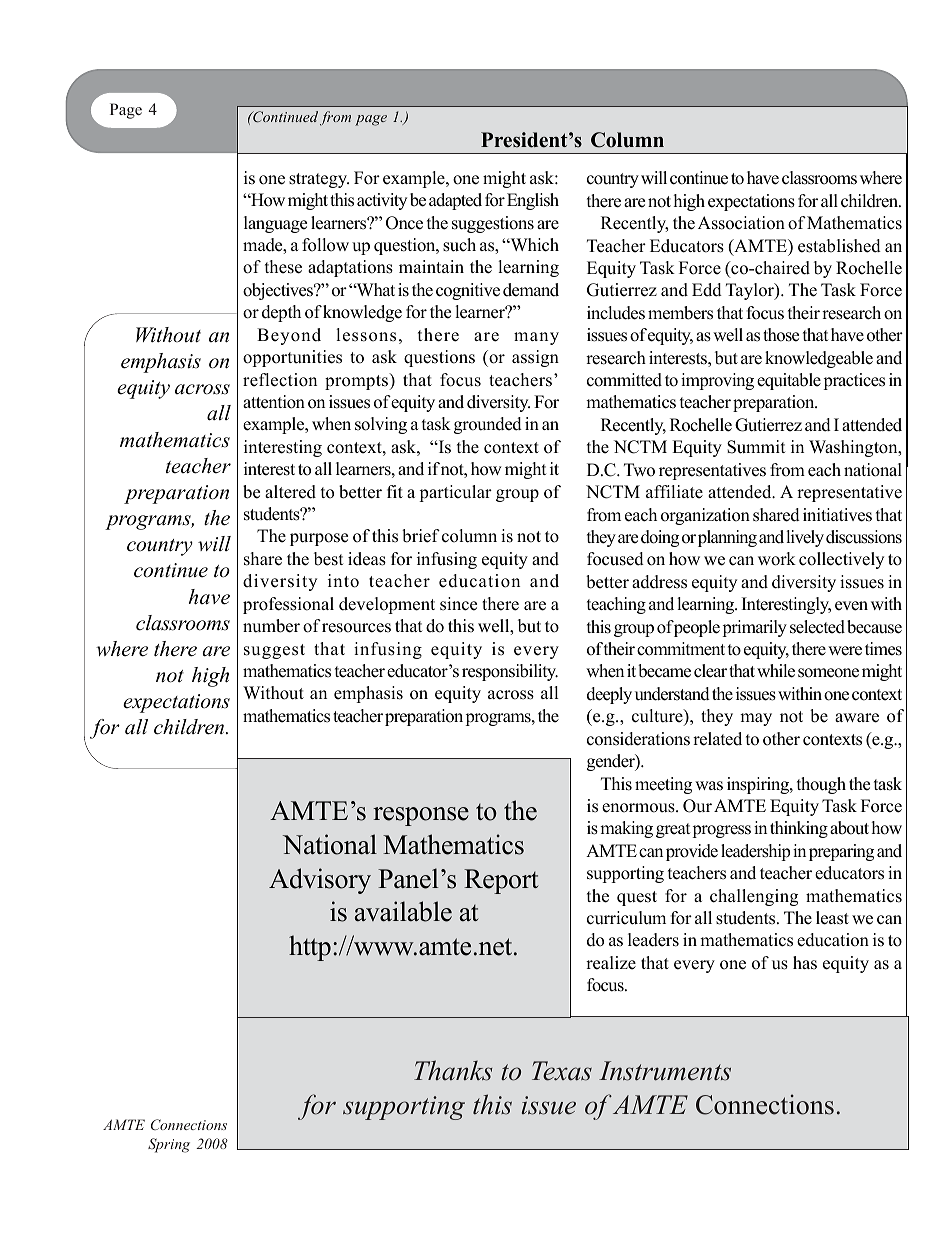 This screenshot has width=952, height=1233. I want to click on language, so click(275, 224).
